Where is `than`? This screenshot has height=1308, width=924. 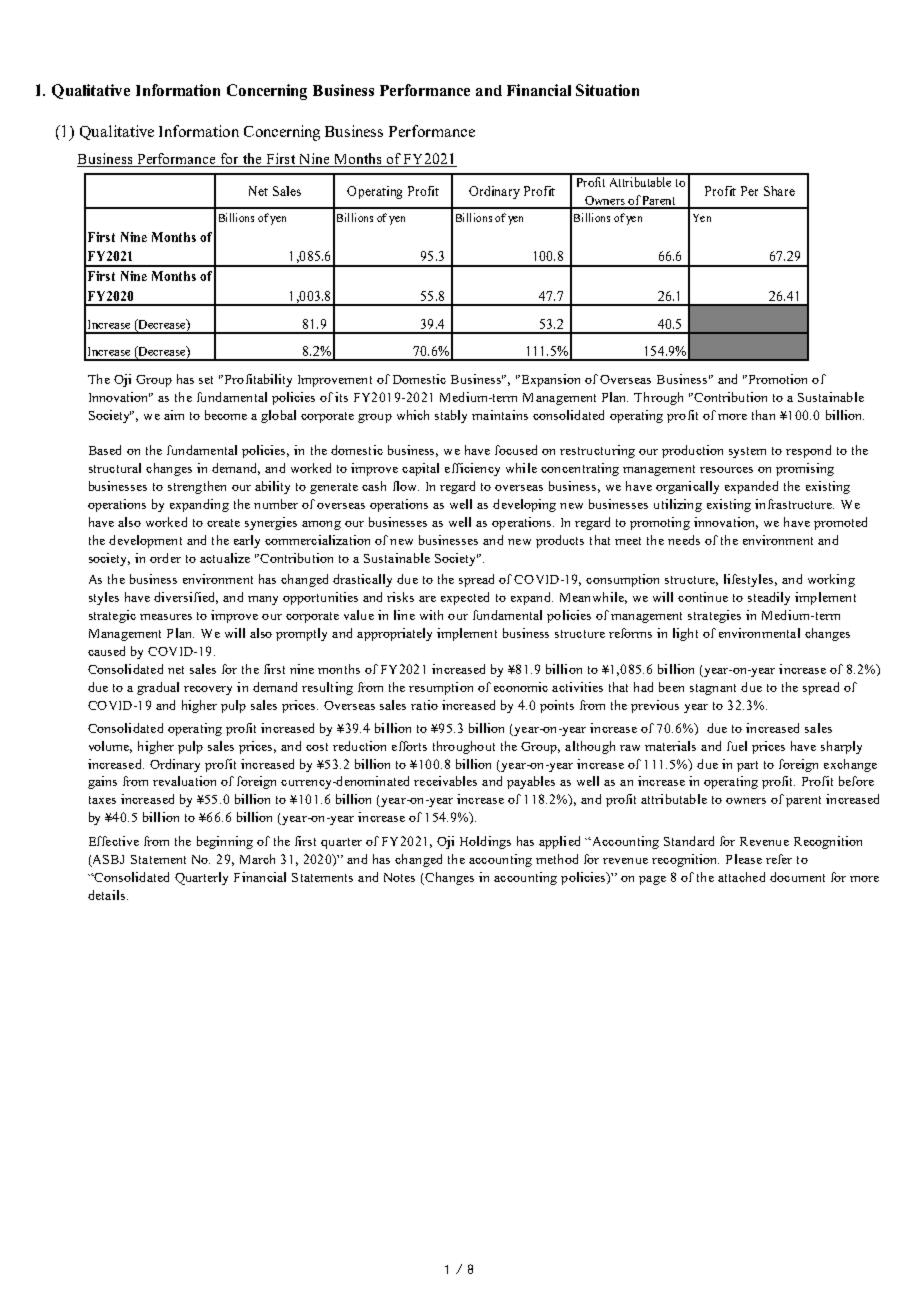 than is located at coordinates (763, 415).
